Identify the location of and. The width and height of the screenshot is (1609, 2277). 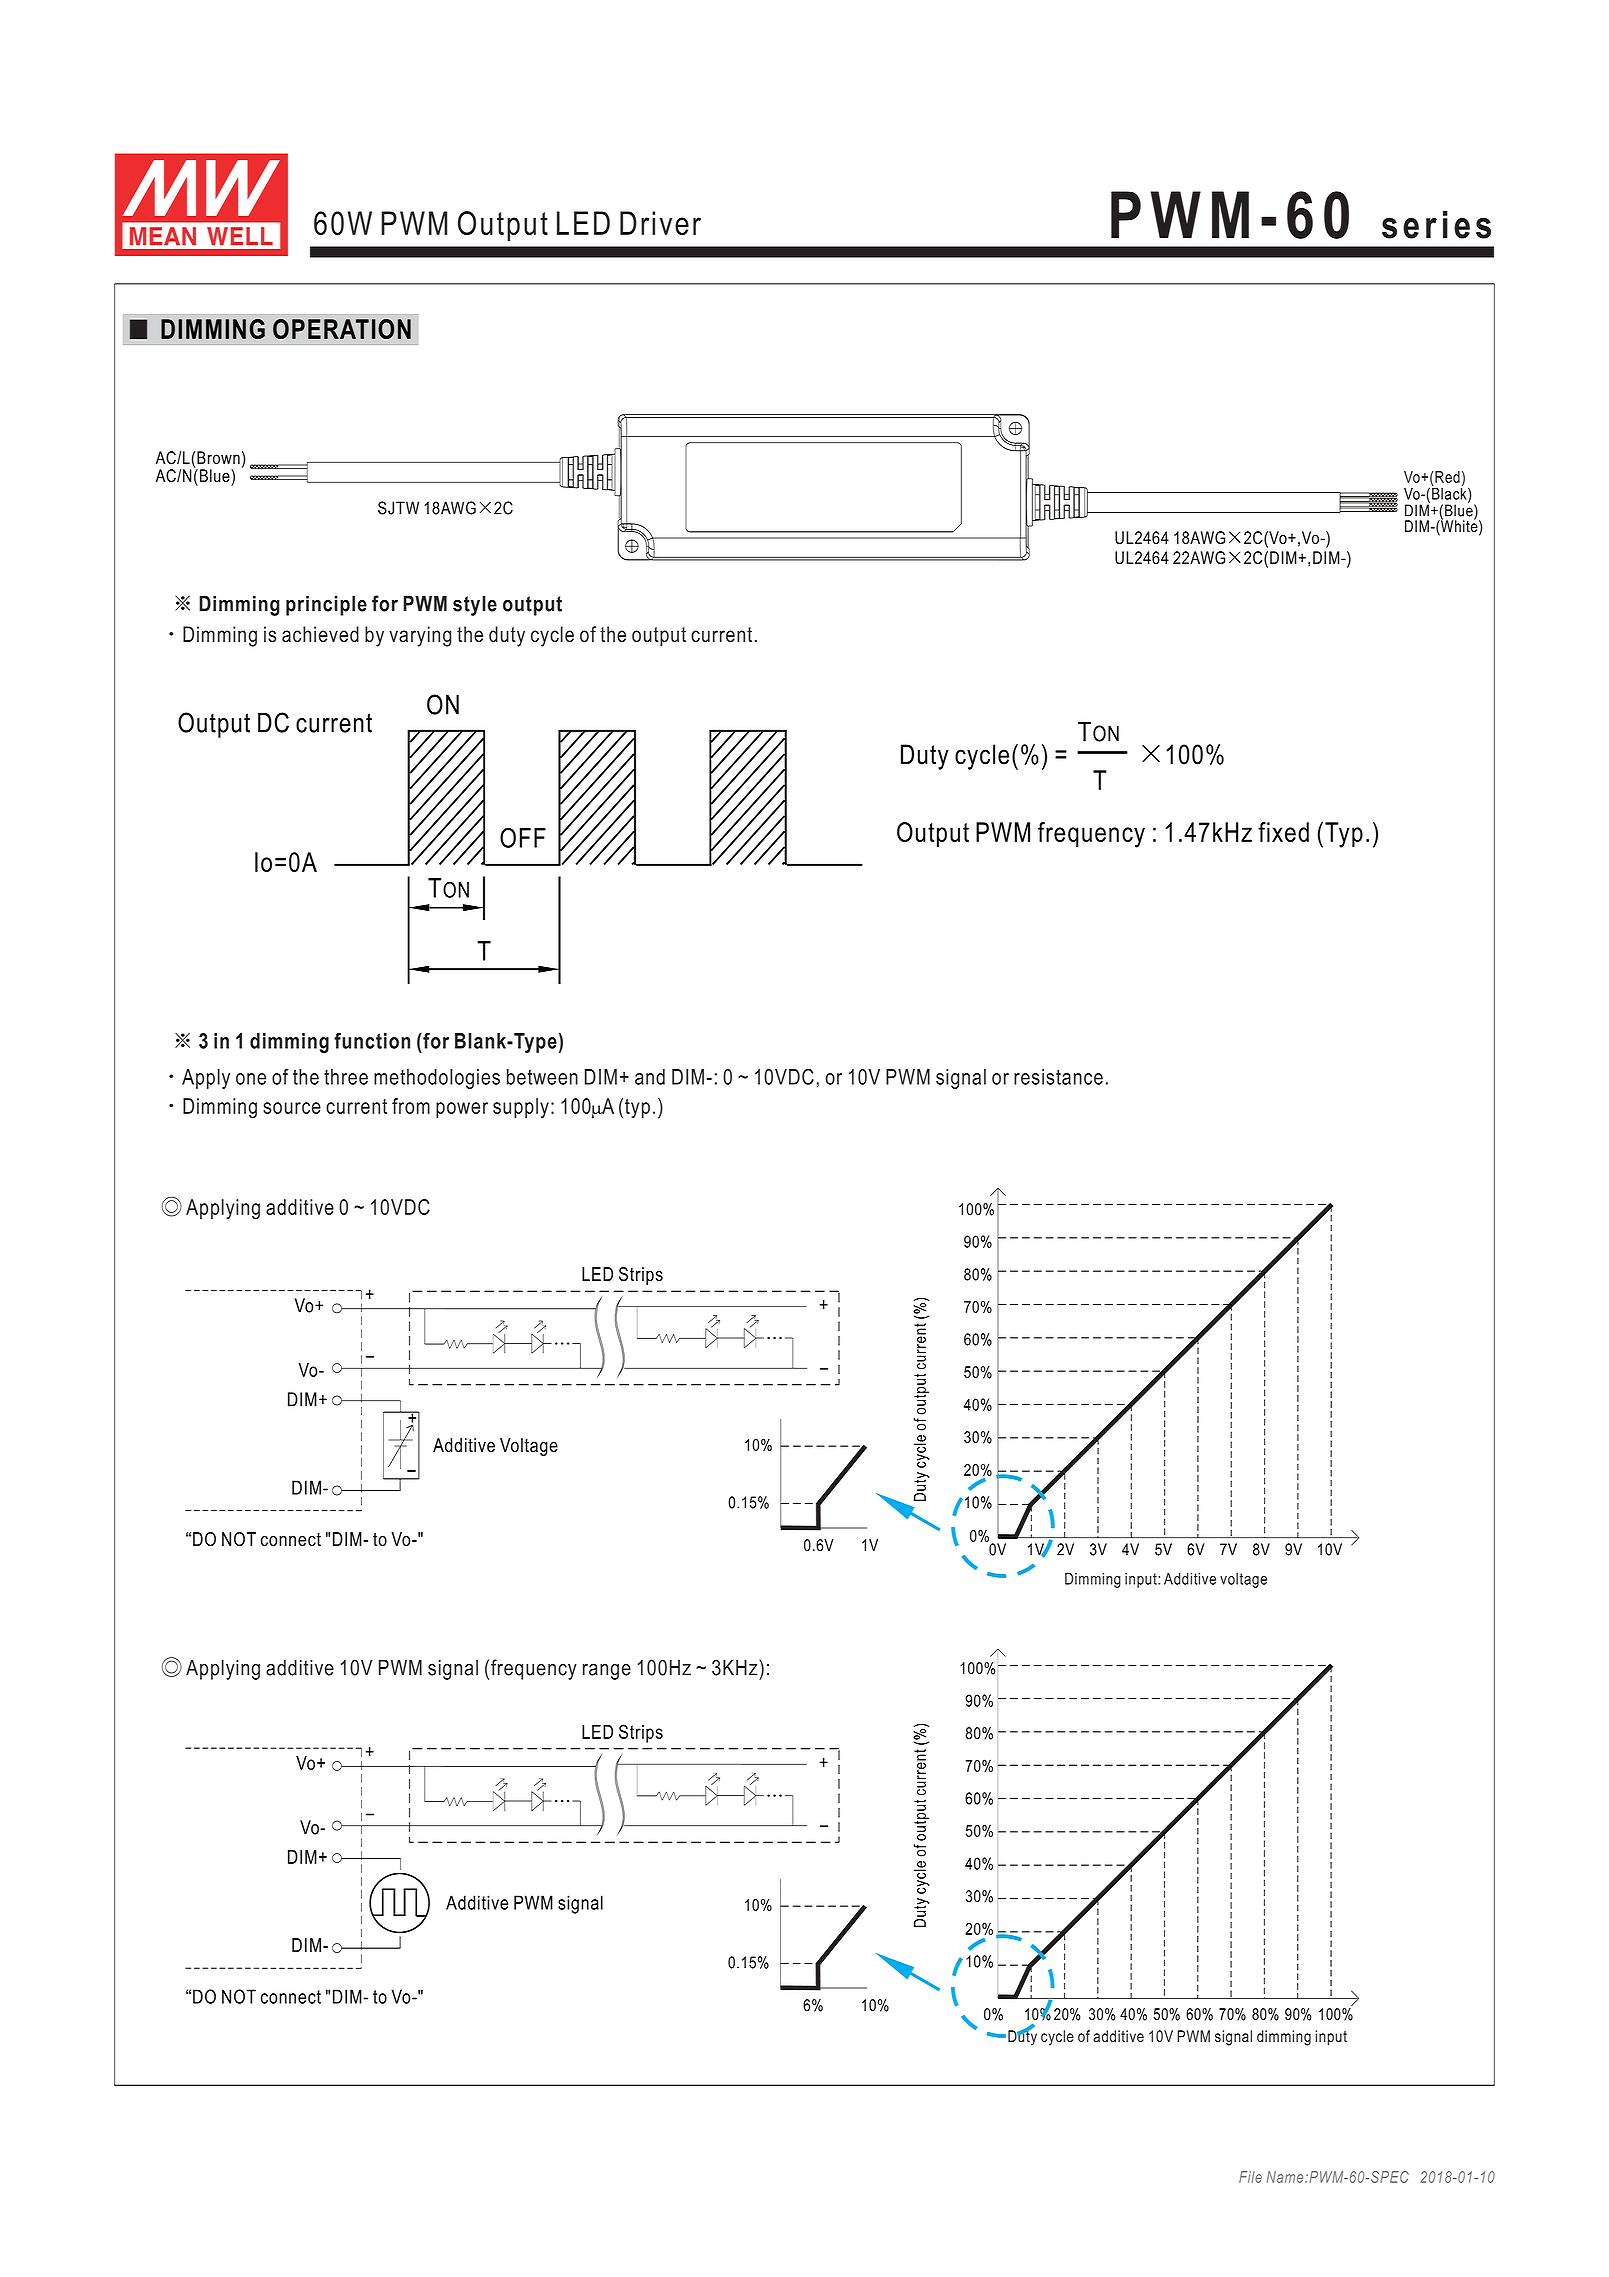
(650, 1077).
